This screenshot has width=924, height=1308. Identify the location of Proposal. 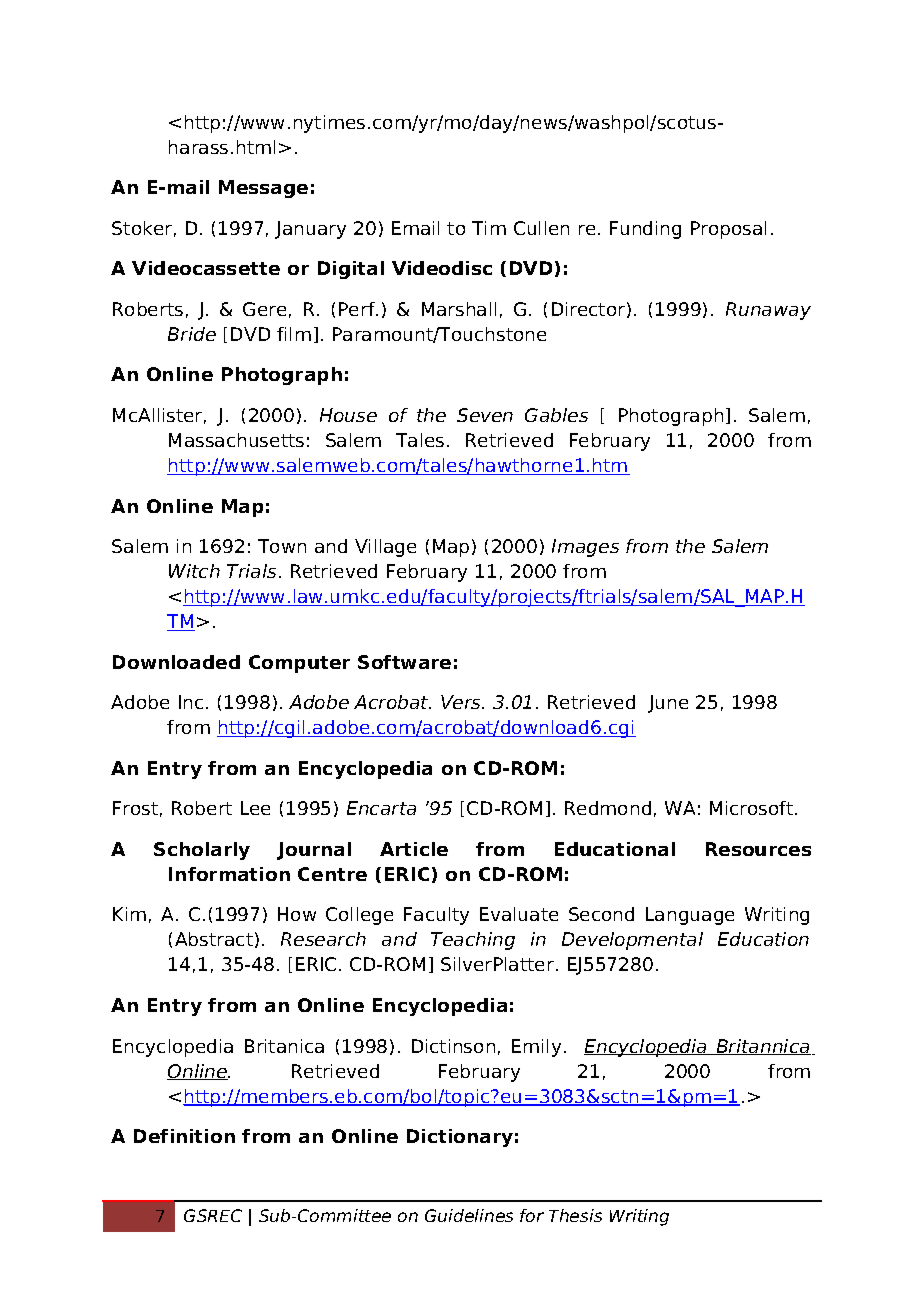
(728, 230).
